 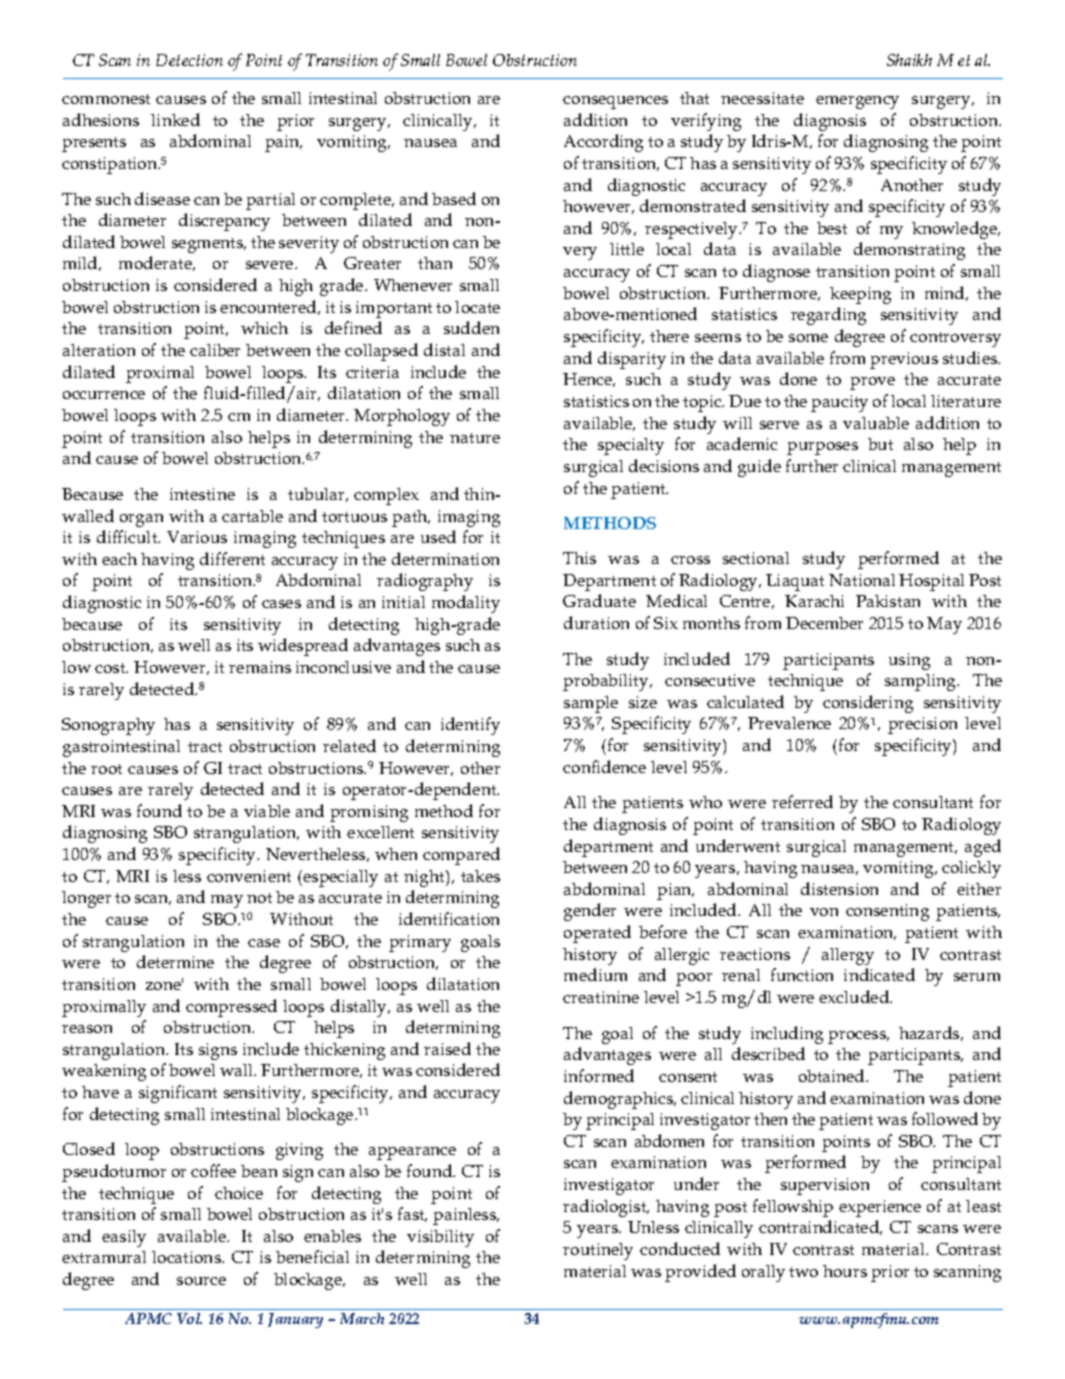 What do you see at coordinates (857, 102) in the page?
I see `emergency` at bounding box center [857, 102].
